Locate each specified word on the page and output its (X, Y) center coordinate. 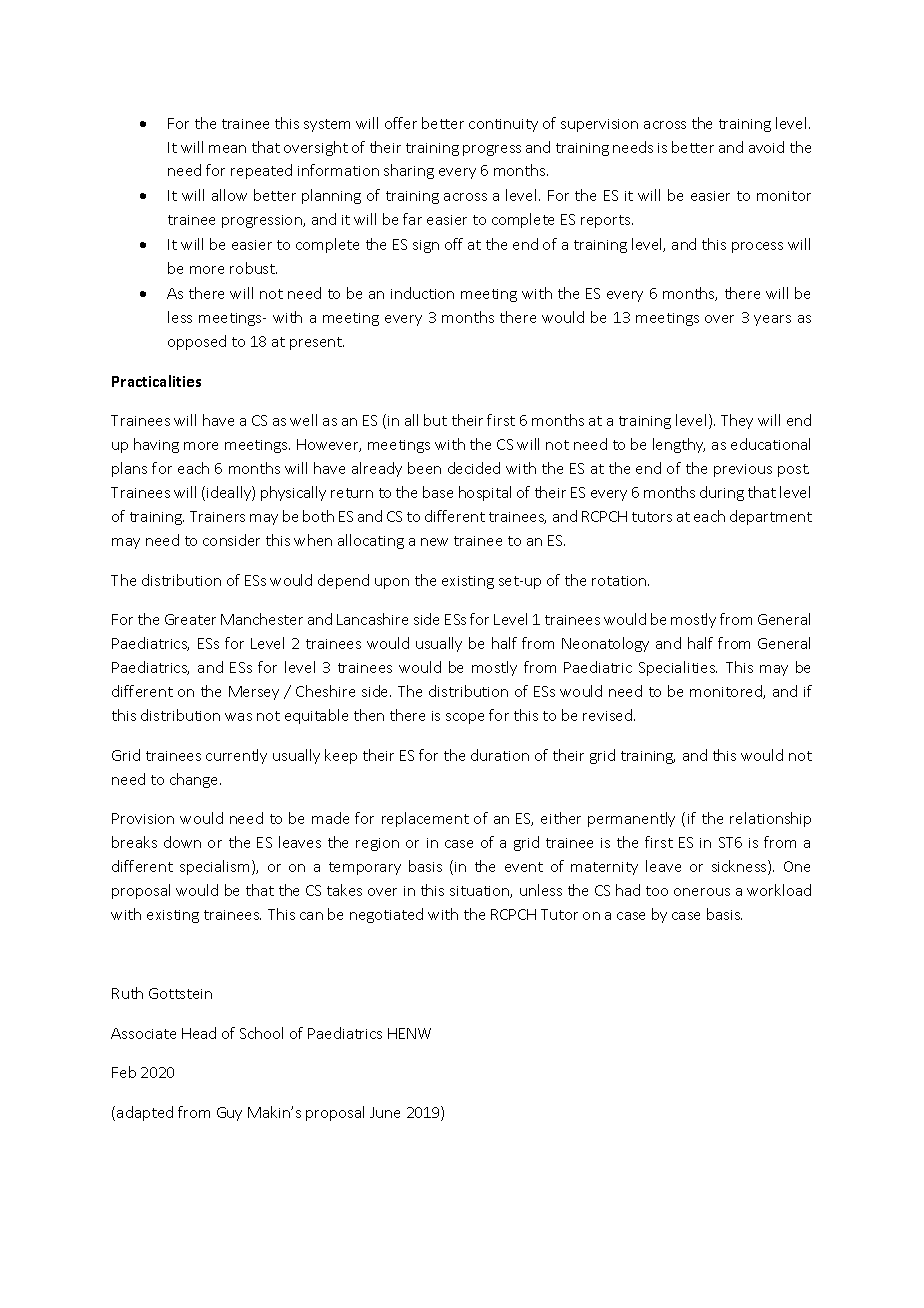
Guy (229, 1114)
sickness (740, 867)
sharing (409, 171)
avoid (766, 147)
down (182, 842)
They (737, 421)
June (385, 1112)
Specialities (678, 668)
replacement (425, 819)
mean (227, 149)
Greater (190, 619)
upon (392, 583)
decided (474, 468)
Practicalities (156, 381)
